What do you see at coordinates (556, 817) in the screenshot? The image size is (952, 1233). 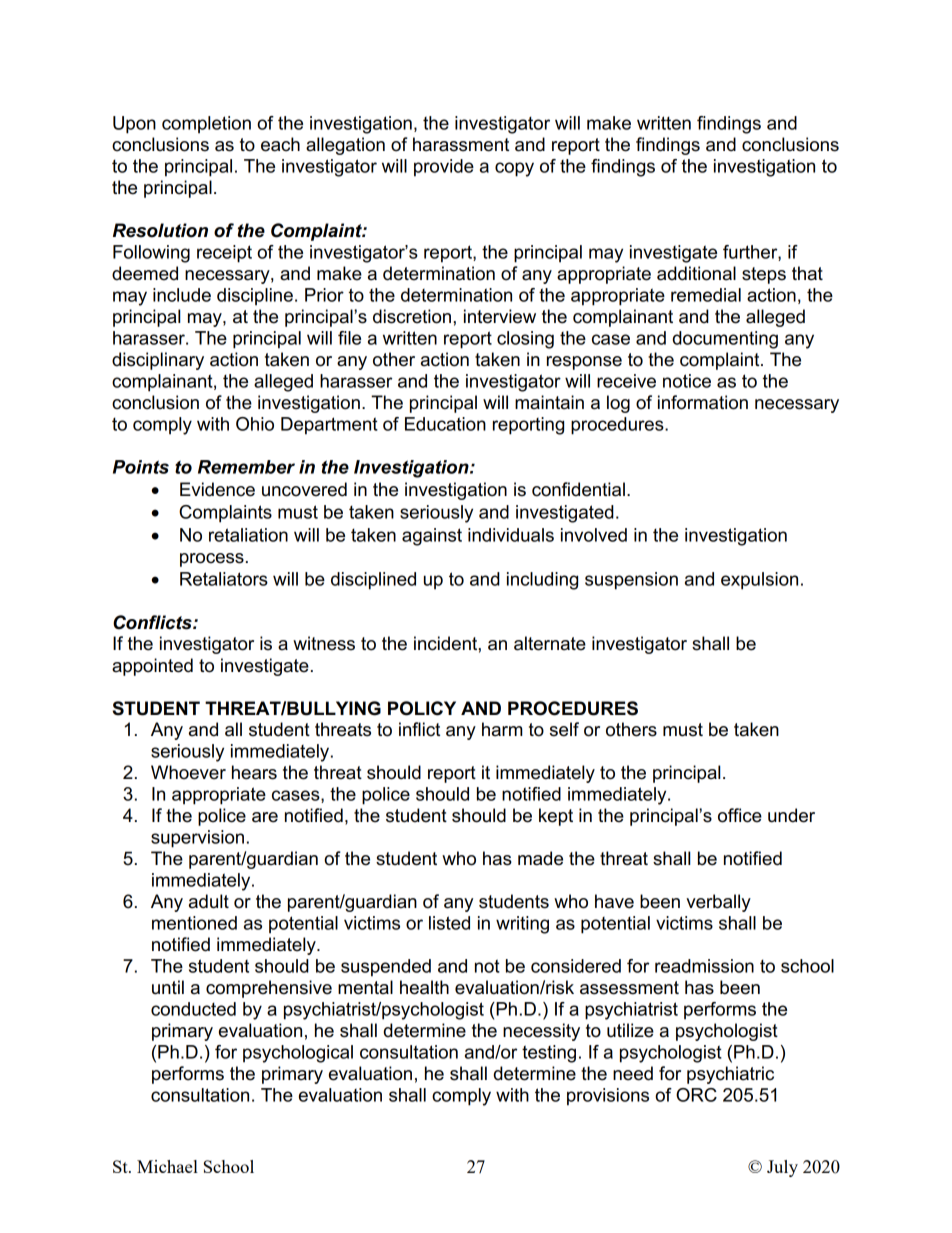 I see `kept` at bounding box center [556, 817].
